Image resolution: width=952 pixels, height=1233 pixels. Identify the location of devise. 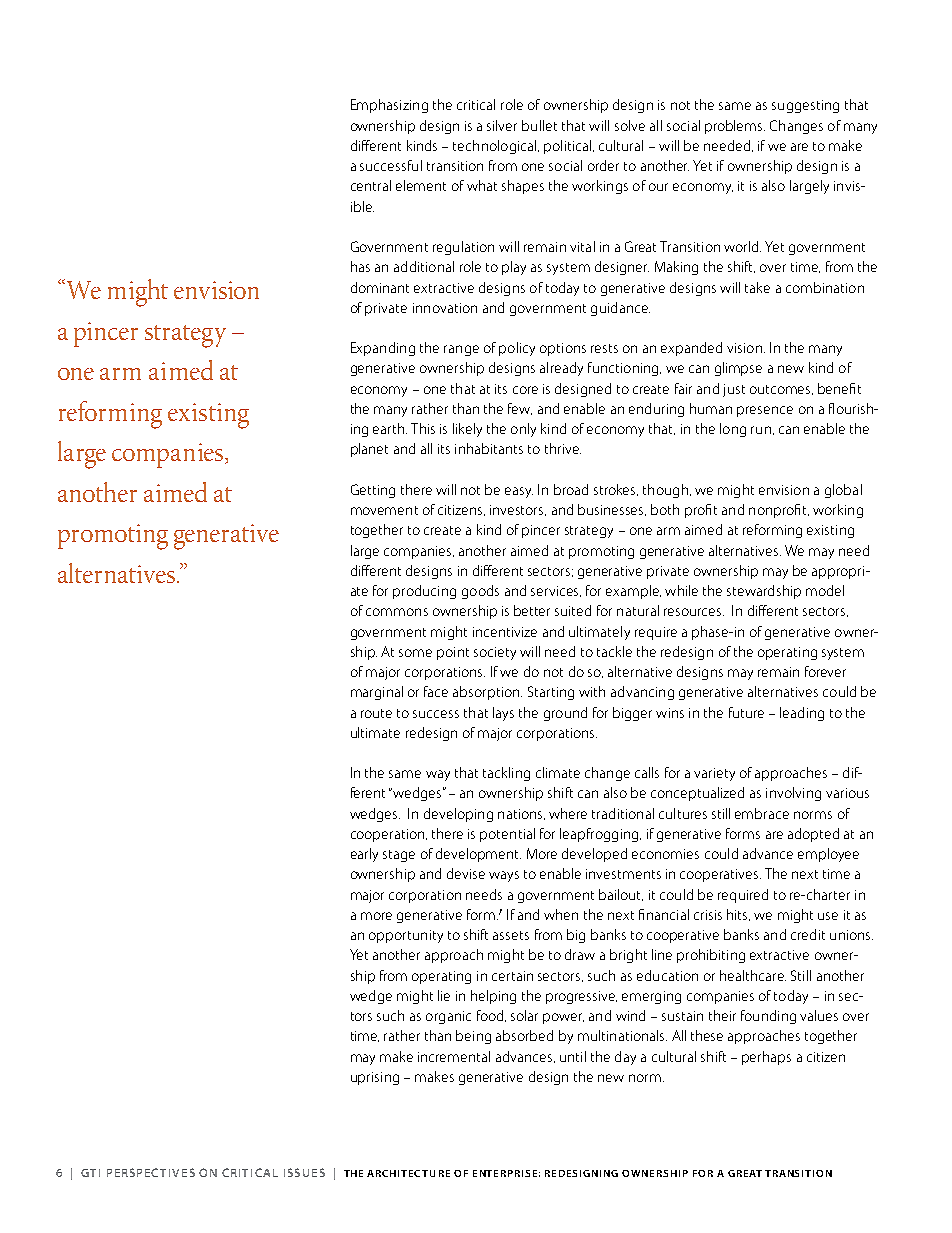
(466, 873).
